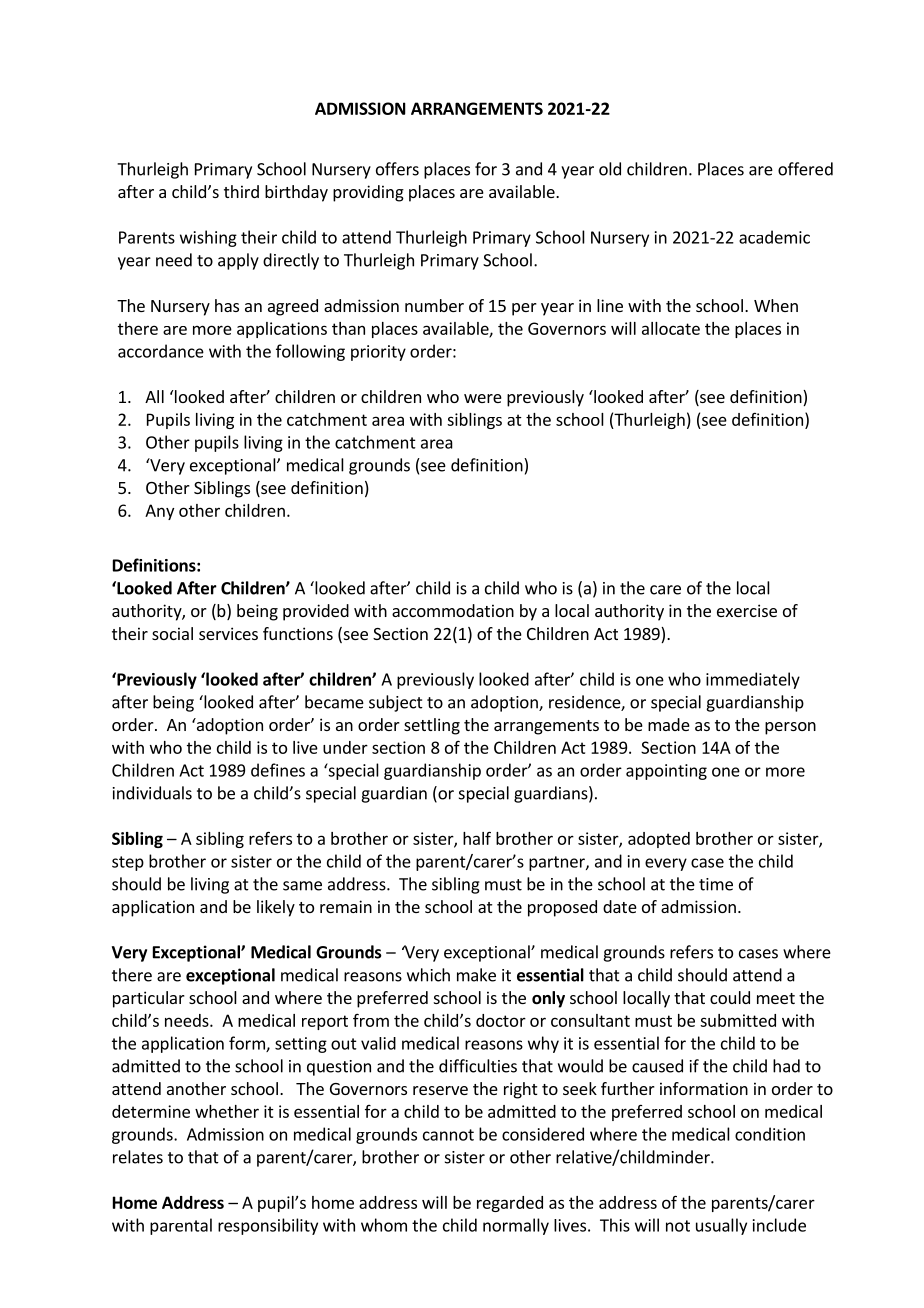  I want to click on step, so click(128, 863).
